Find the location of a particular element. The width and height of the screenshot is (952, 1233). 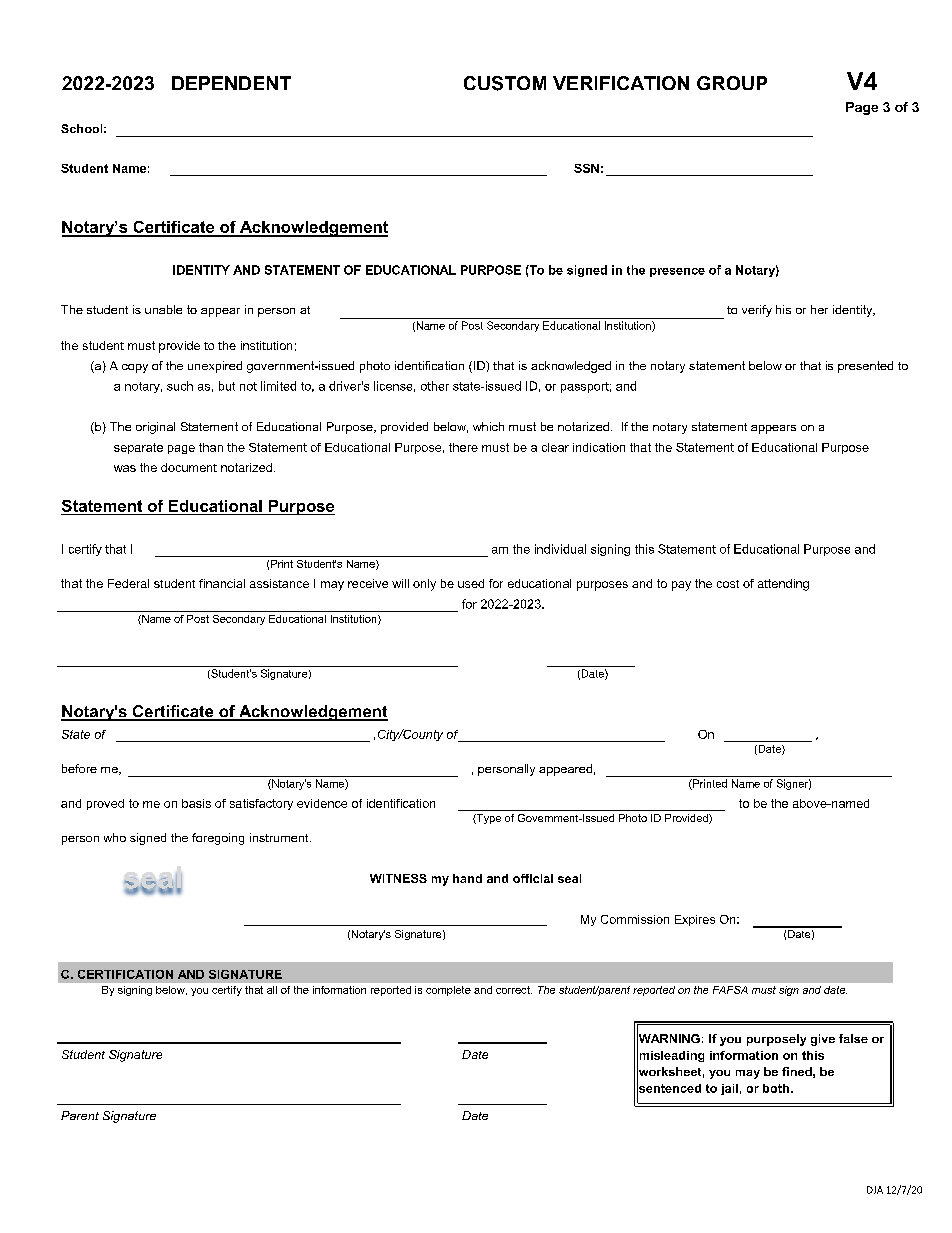

complete is located at coordinates (448, 991).
